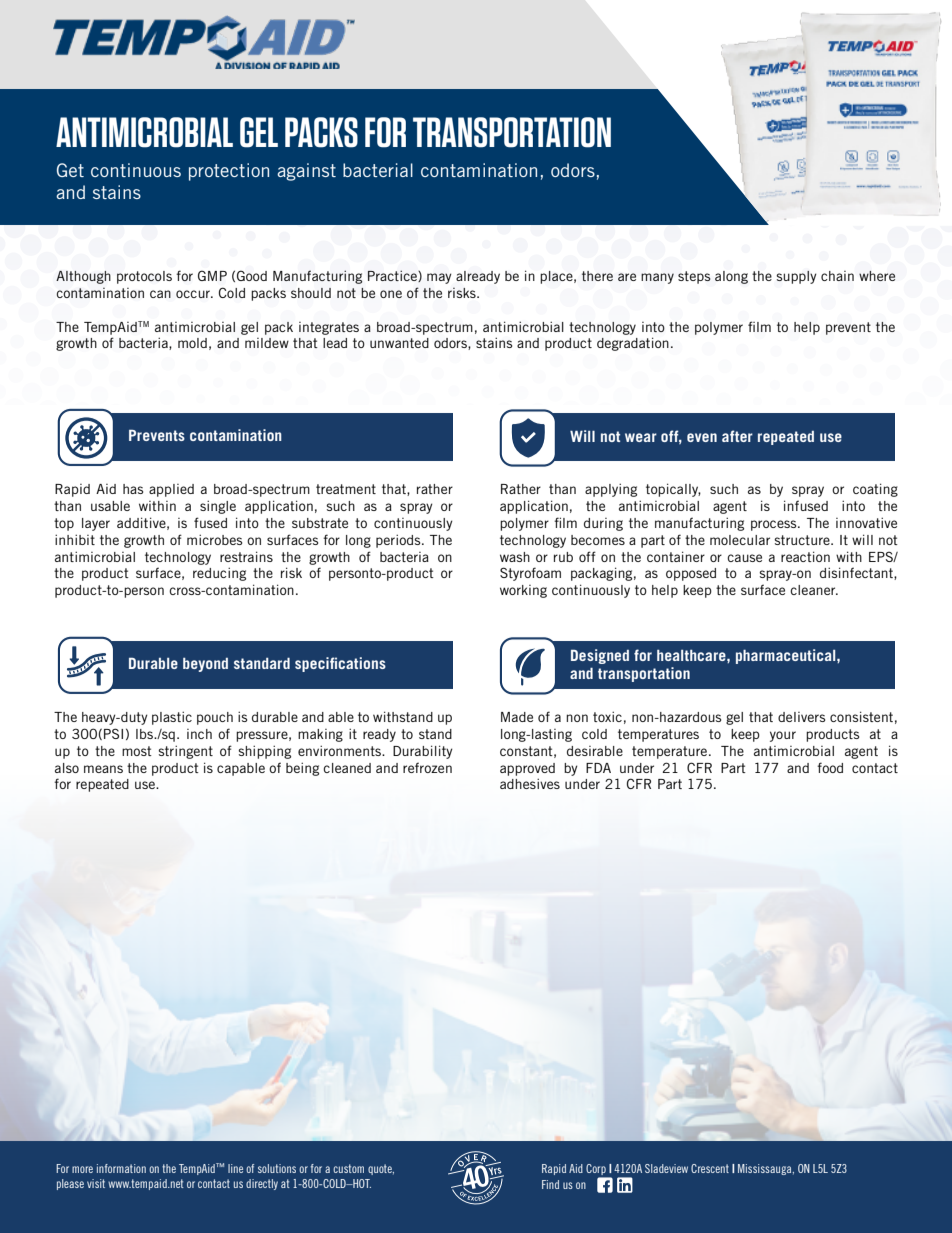  What do you see at coordinates (185, 752) in the document?
I see `stringent` at bounding box center [185, 752].
